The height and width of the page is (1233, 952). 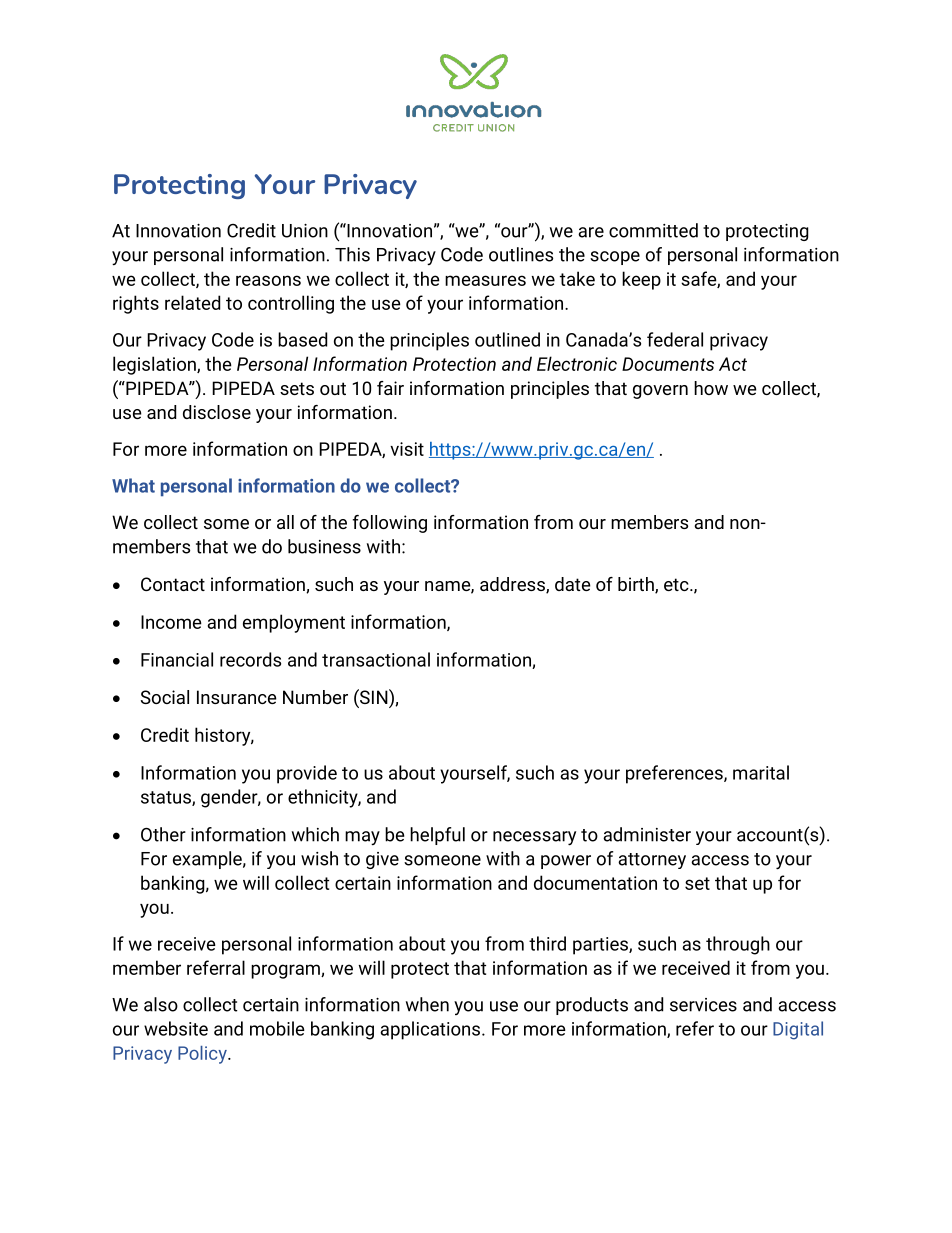 I want to click on website, so click(x=176, y=1028).
